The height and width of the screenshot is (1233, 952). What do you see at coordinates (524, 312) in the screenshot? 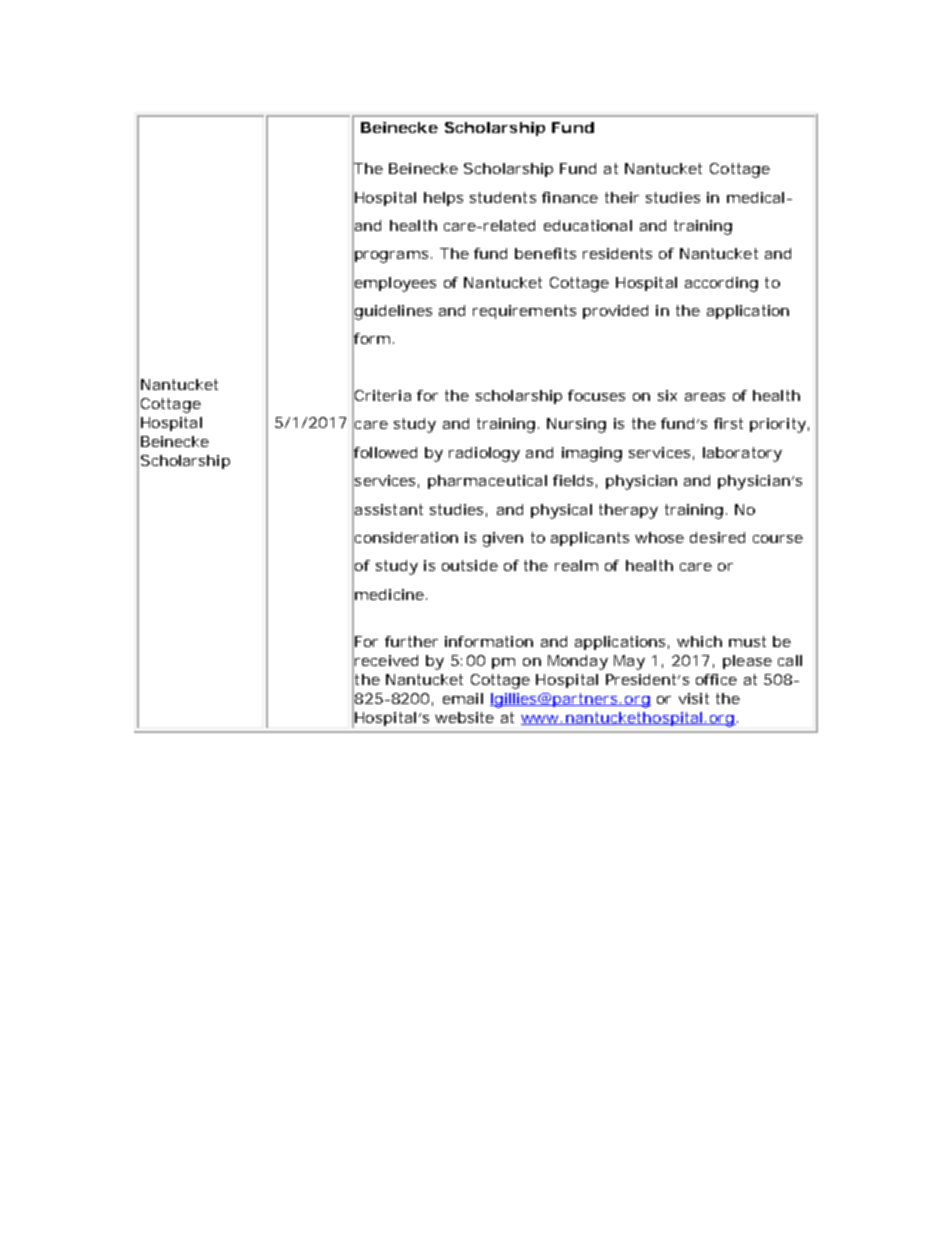
I see `requirements` at bounding box center [524, 312].
